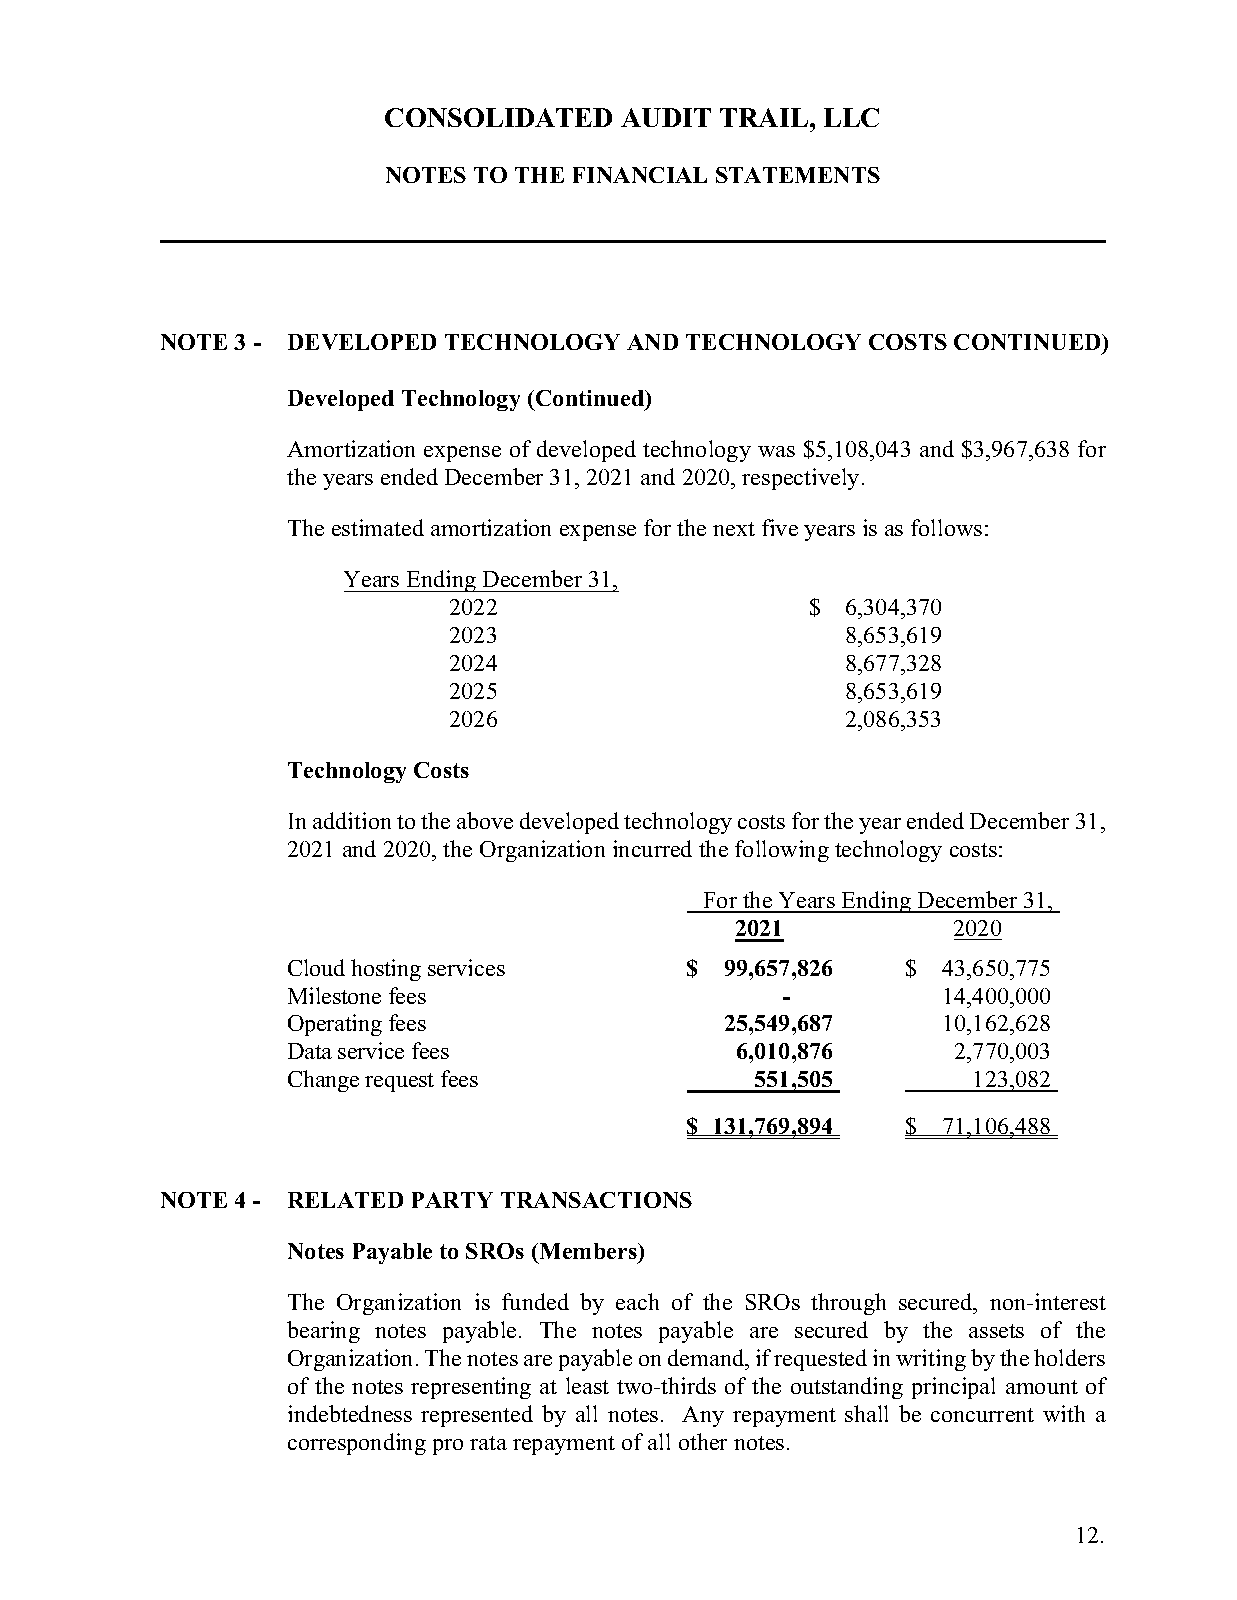 The height and width of the page is (1600, 1237). I want to click on Any, so click(703, 1416).
